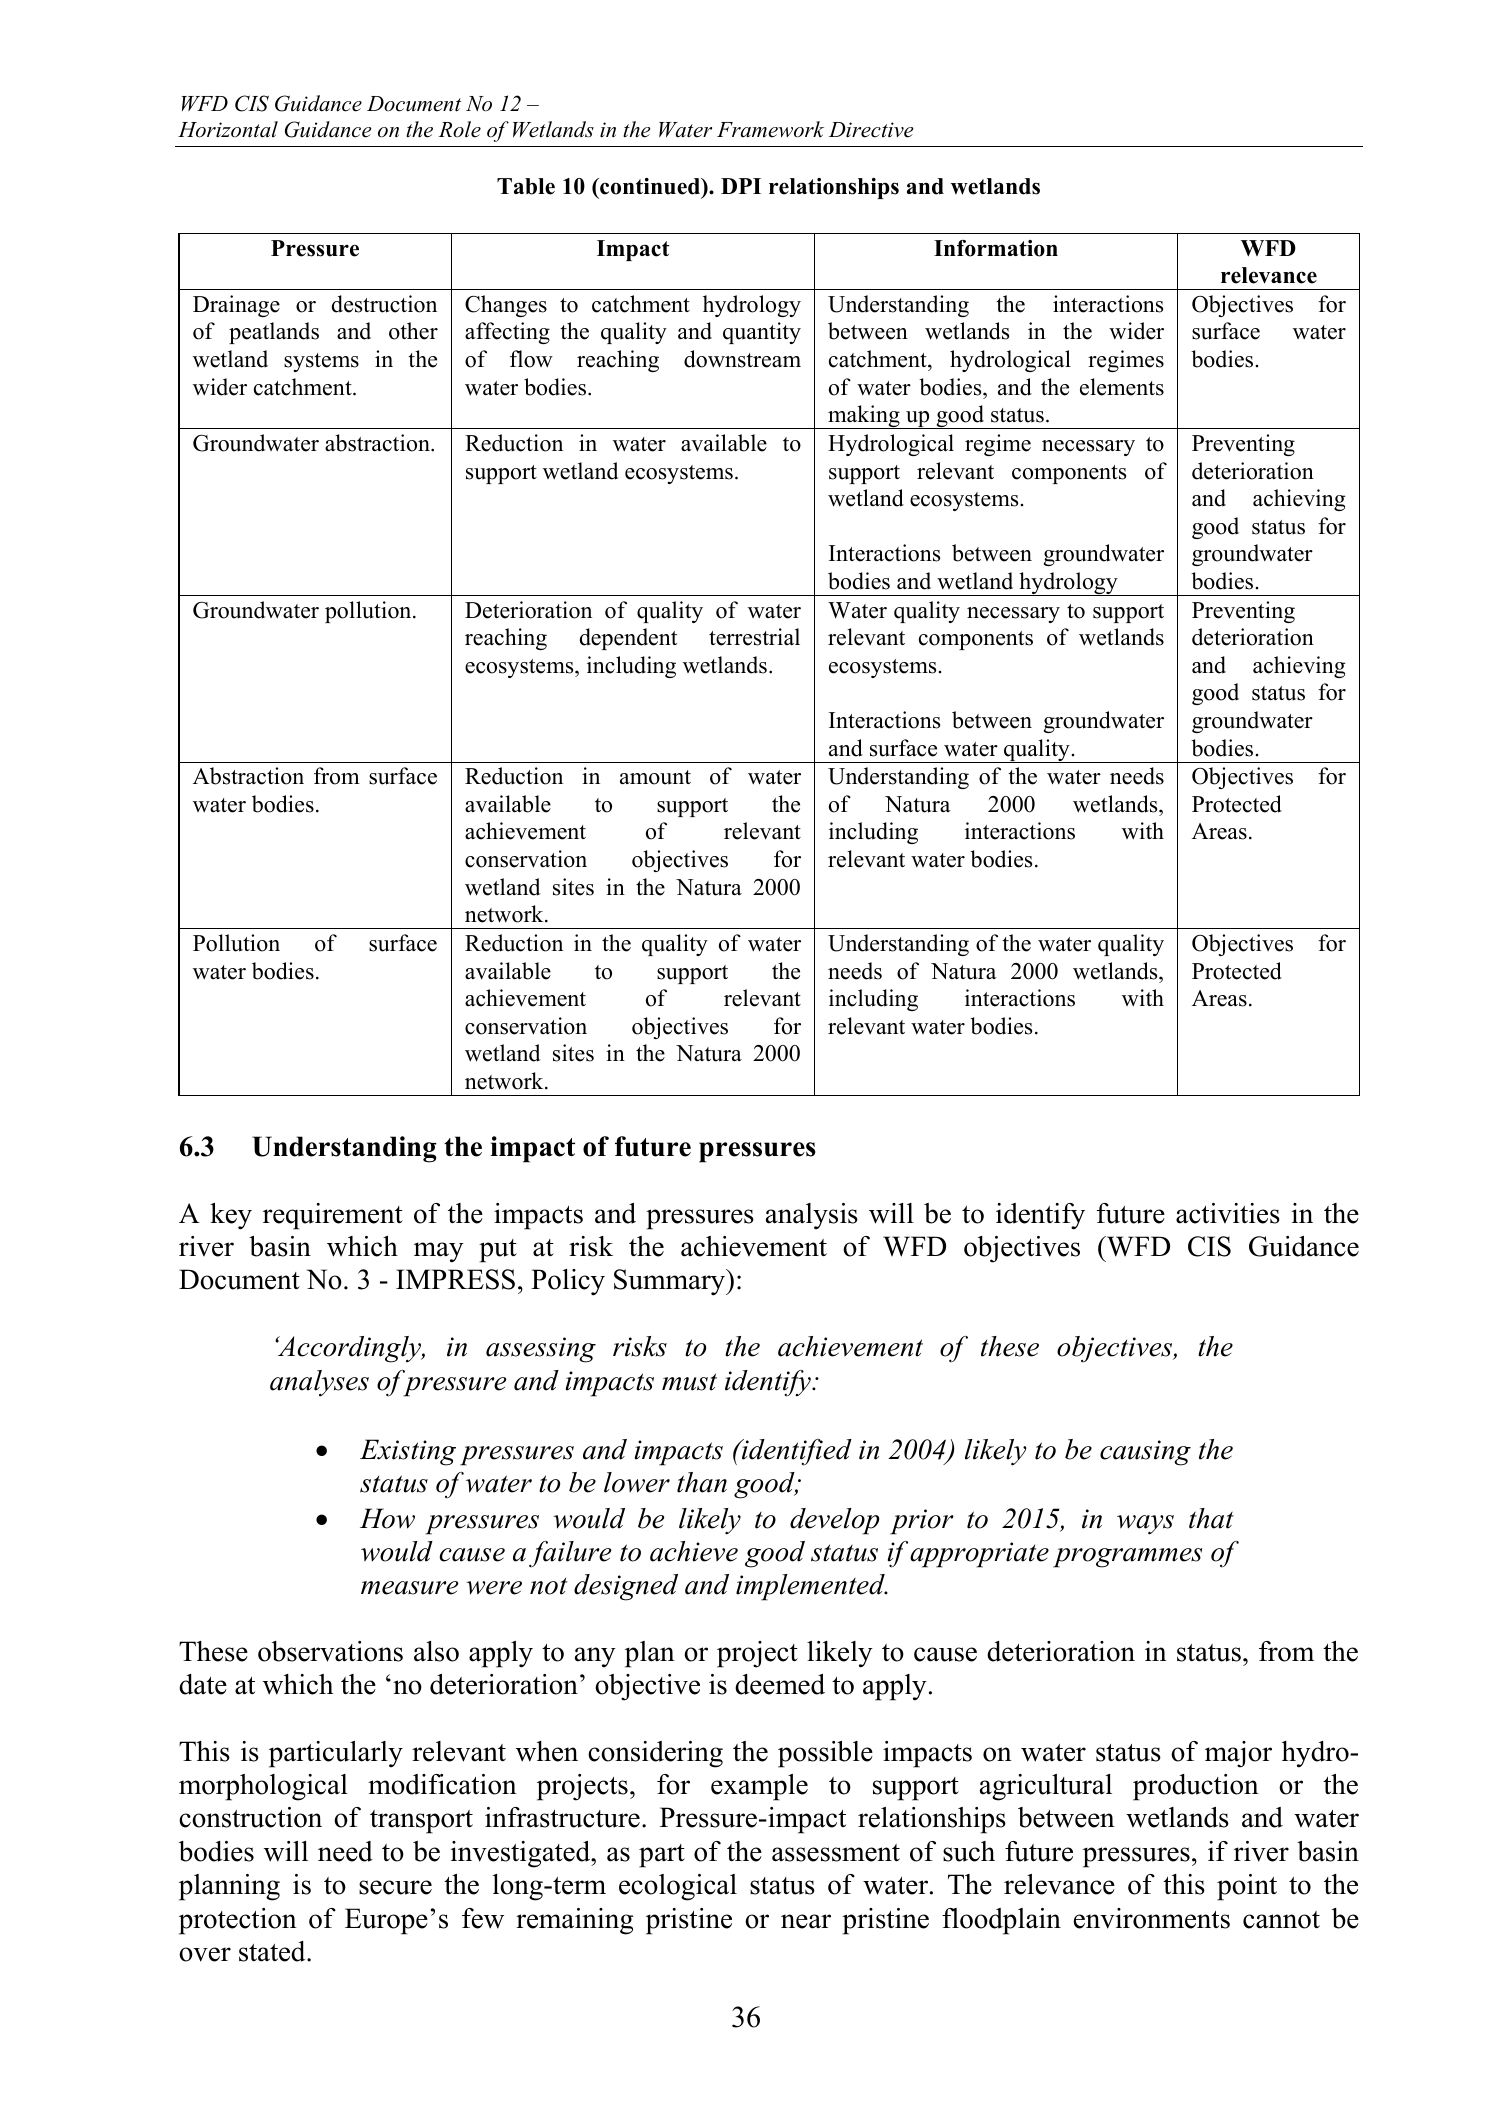 The image size is (1501, 2125). I want to click on ecological, so click(678, 1887).
